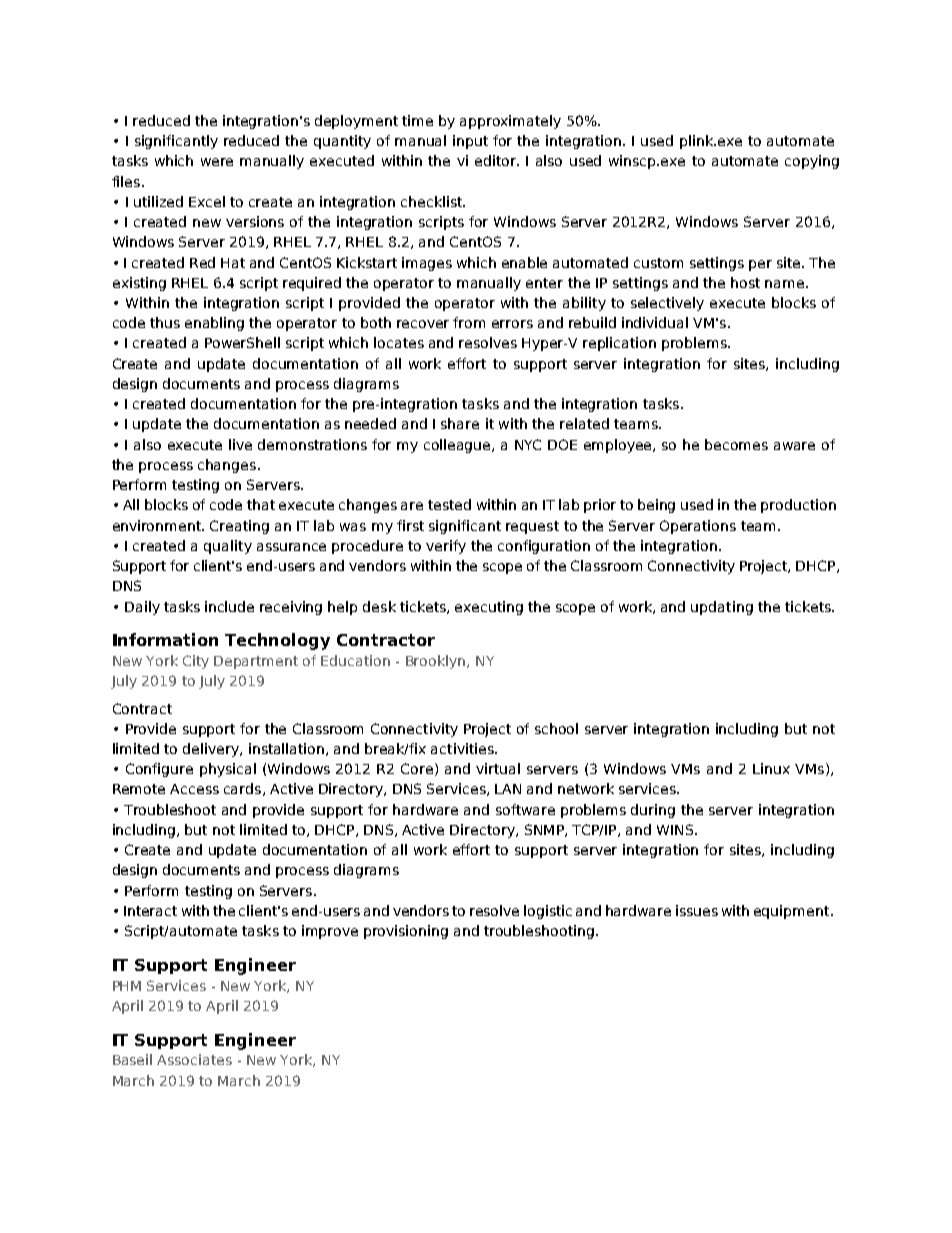 Image resolution: width=952 pixels, height=1233 pixels. What do you see at coordinates (655, 322) in the screenshot?
I see `individual` at bounding box center [655, 322].
